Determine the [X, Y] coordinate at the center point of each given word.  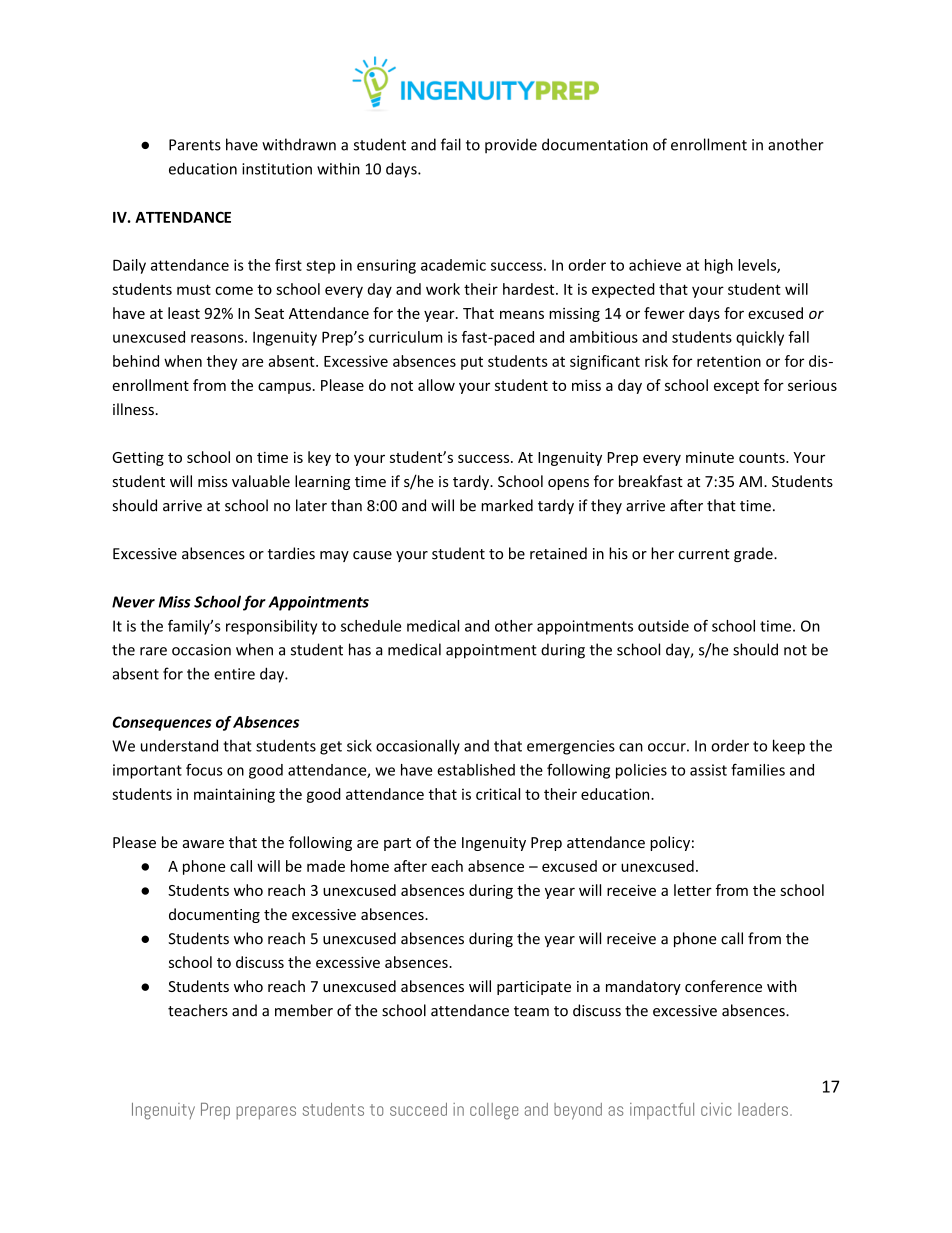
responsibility [271, 627]
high [719, 266]
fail [451, 144]
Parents [195, 145]
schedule [371, 626]
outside [663, 626]
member [304, 1010]
